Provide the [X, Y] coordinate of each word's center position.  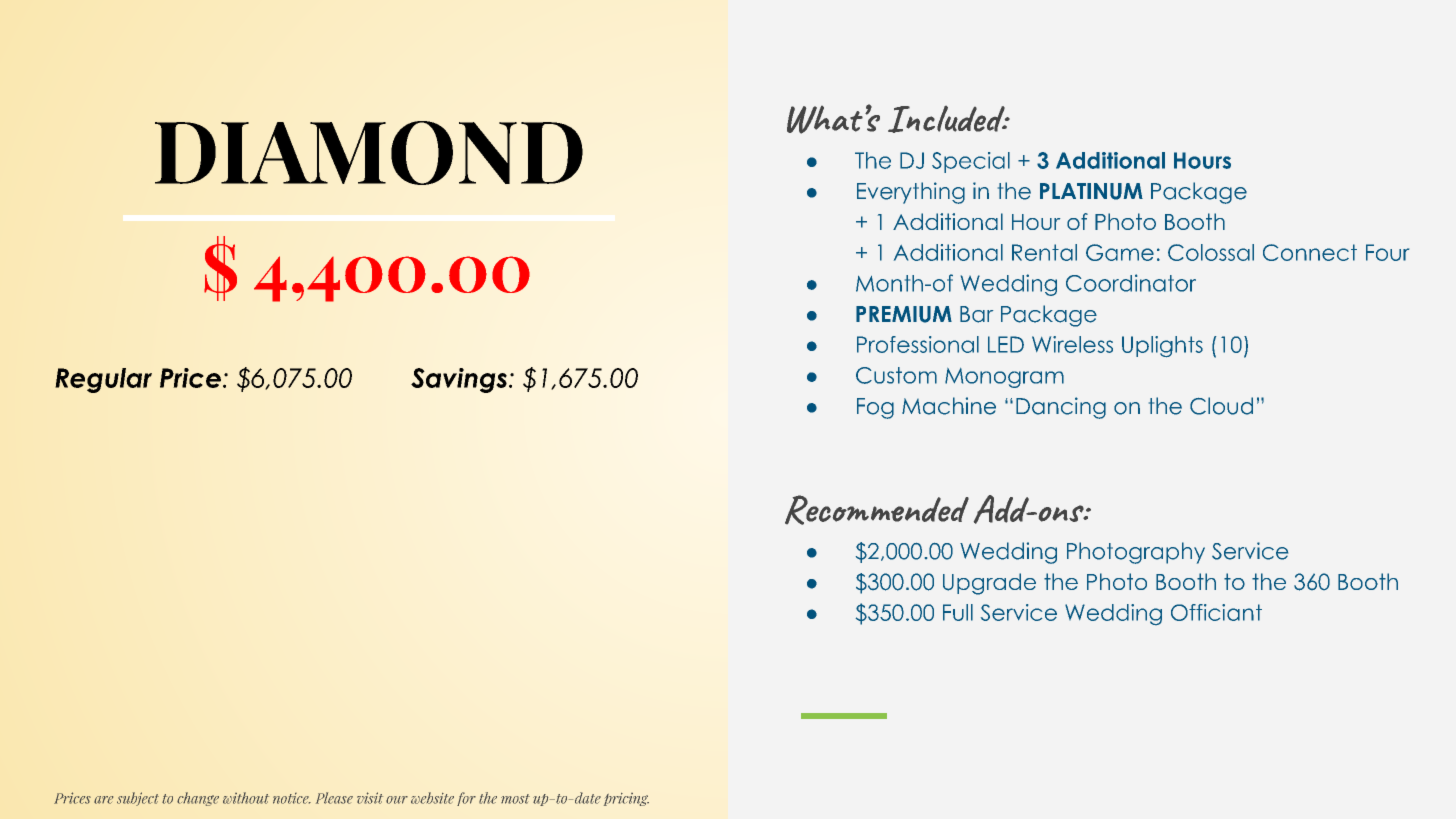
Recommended [877, 510]
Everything [911, 193]
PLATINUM [1091, 191]
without [246, 798]
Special [971, 162]
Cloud [1221, 406]
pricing [626, 799]
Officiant [1216, 612]
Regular [103, 380]
